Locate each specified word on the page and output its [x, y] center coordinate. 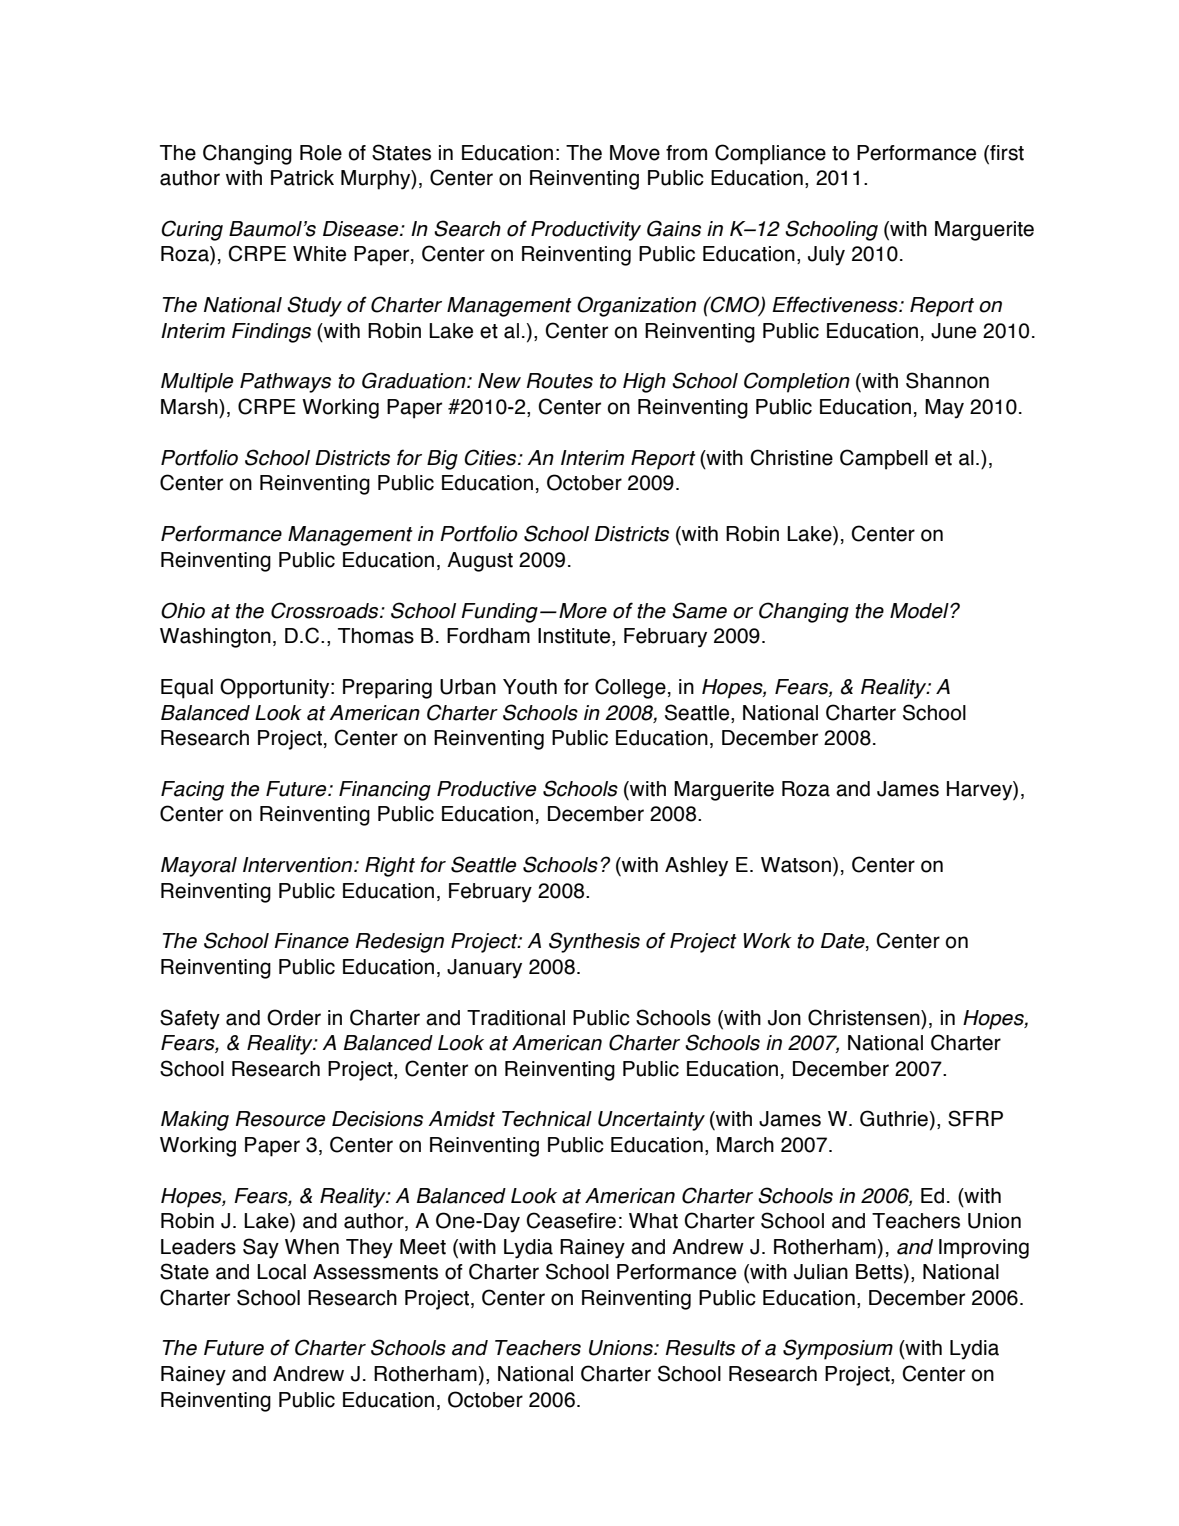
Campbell [884, 459]
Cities [491, 457]
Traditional [516, 1018]
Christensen [865, 1017]
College [630, 688]
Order [294, 1017]
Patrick [302, 178]
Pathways [285, 383]
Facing [192, 791]
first [1006, 153]
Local [281, 1272]
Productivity [586, 231]
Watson [796, 865]
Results [700, 1348]
